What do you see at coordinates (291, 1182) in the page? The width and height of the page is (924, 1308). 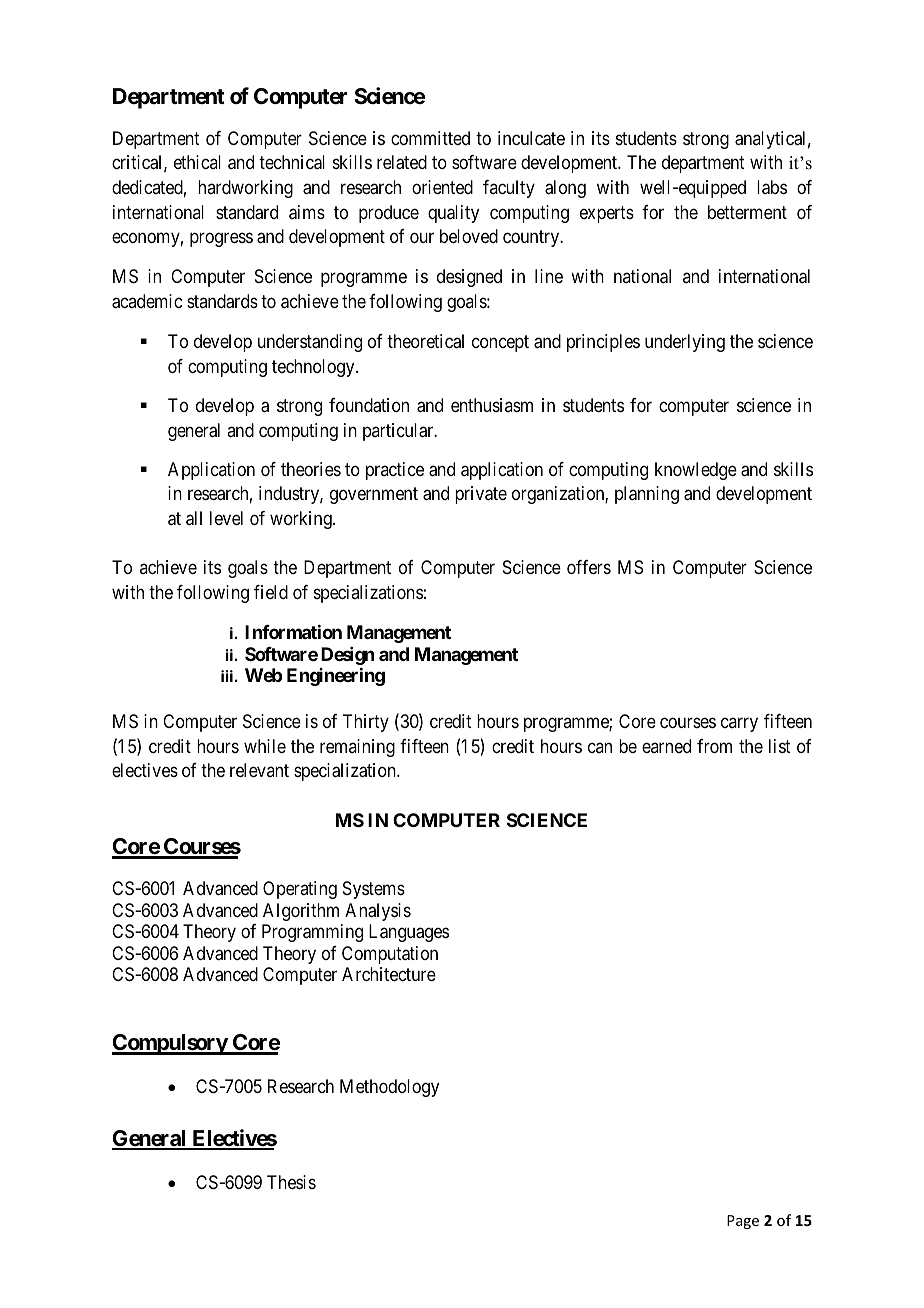 I see `Thesis` at bounding box center [291, 1182].
